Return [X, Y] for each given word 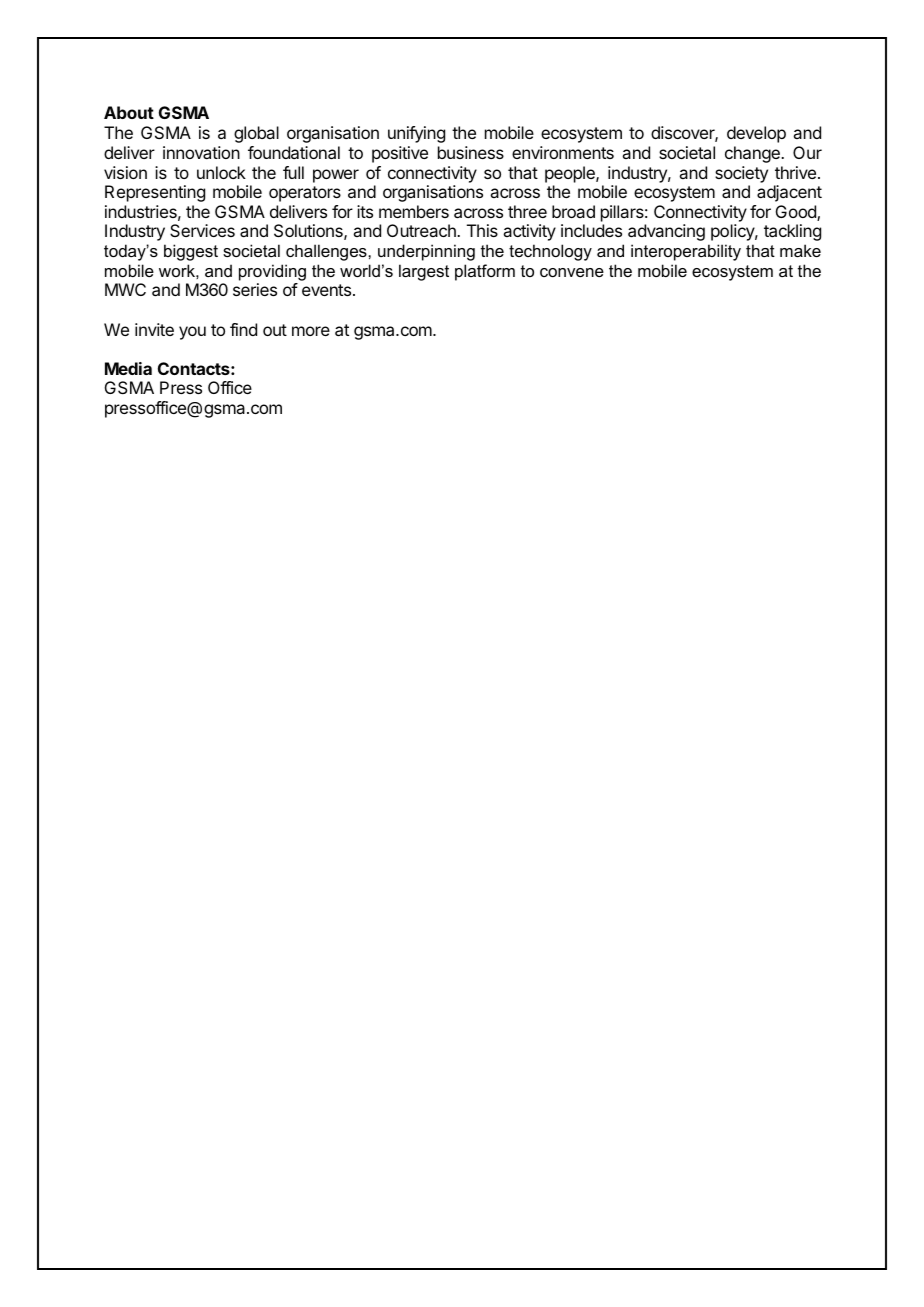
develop [756, 134]
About [129, 112]
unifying [416, 134]
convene [572, 272]
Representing [155, 193]
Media [128, 368]
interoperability [686, 252]
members [414, 211]
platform [485, 272]
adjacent [789, 193]
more [311, 331]
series [255, 289]
